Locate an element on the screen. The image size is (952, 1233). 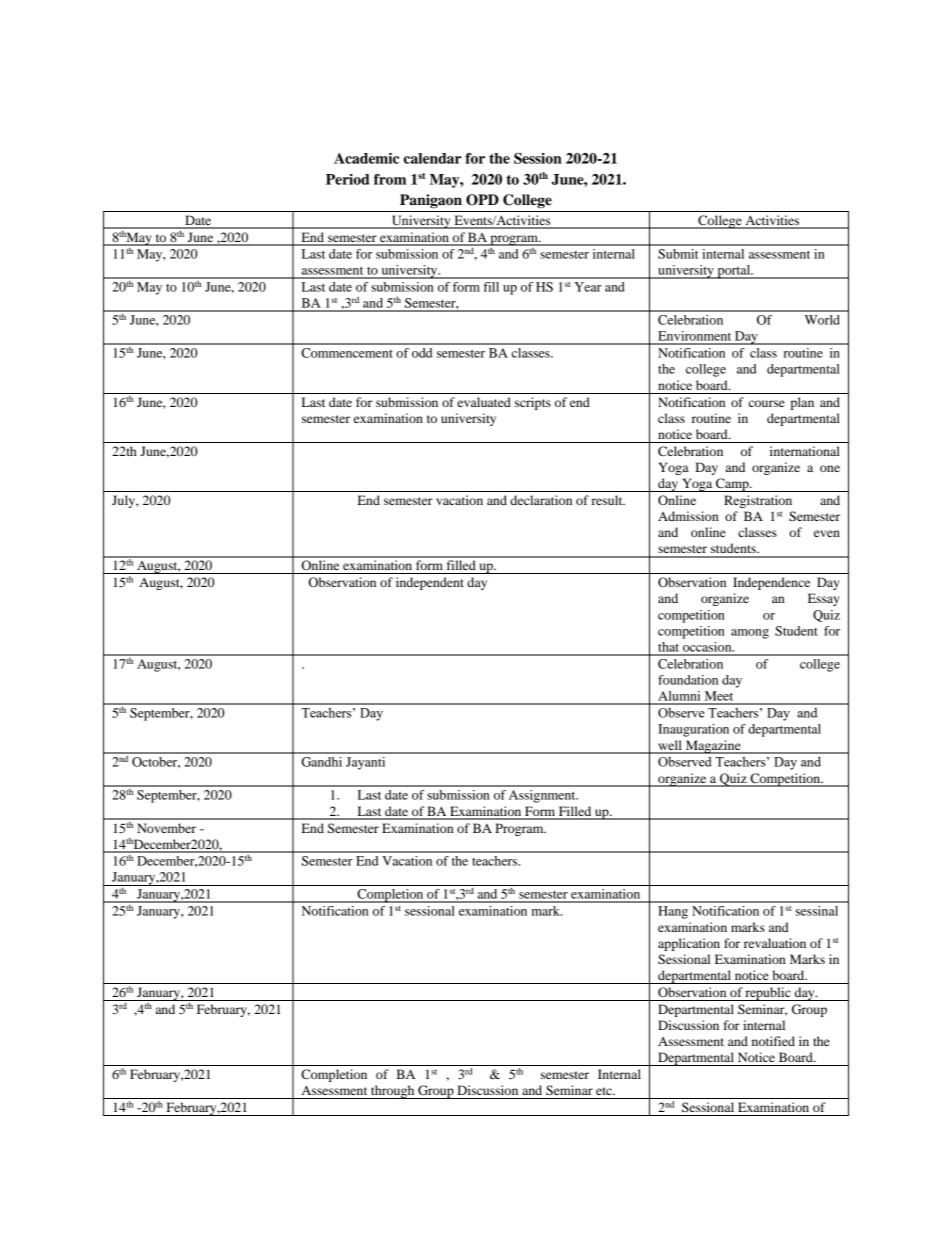
Commencement is located at coordinates (347, 353).
